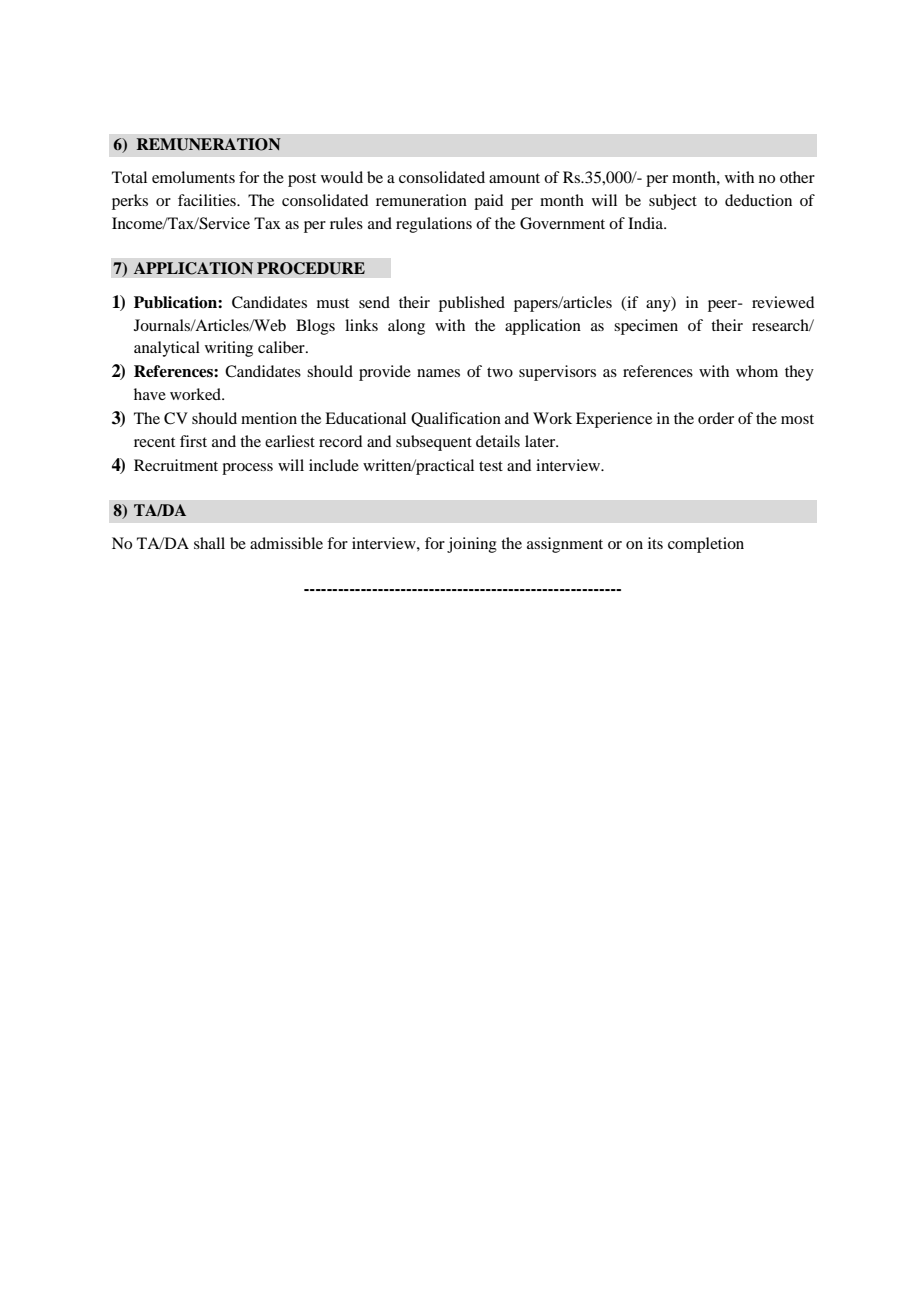 Image resolution: width=924 pixels, height=1308 pixels. I want to click on names, so click(438, 373).
